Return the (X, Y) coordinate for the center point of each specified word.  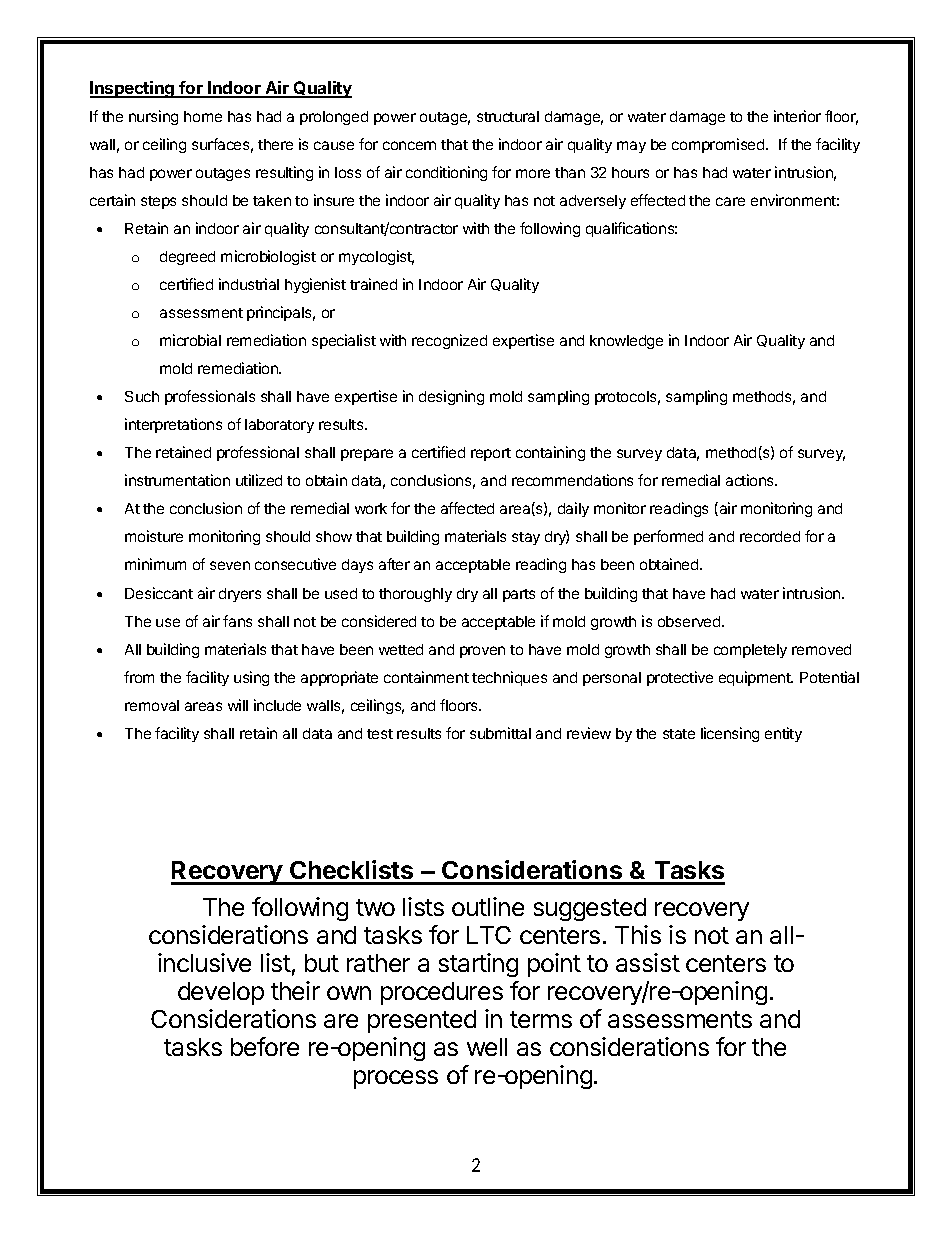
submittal (500, 733)
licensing (730, 734)
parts (519, 595)
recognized (449, 341)
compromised (719, 145)
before (265, 1046)
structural (508, 116)
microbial (190, 340)
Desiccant (159, 593)
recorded (770, 536)
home (203, 116)
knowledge (626, 342)
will (238, 705)
